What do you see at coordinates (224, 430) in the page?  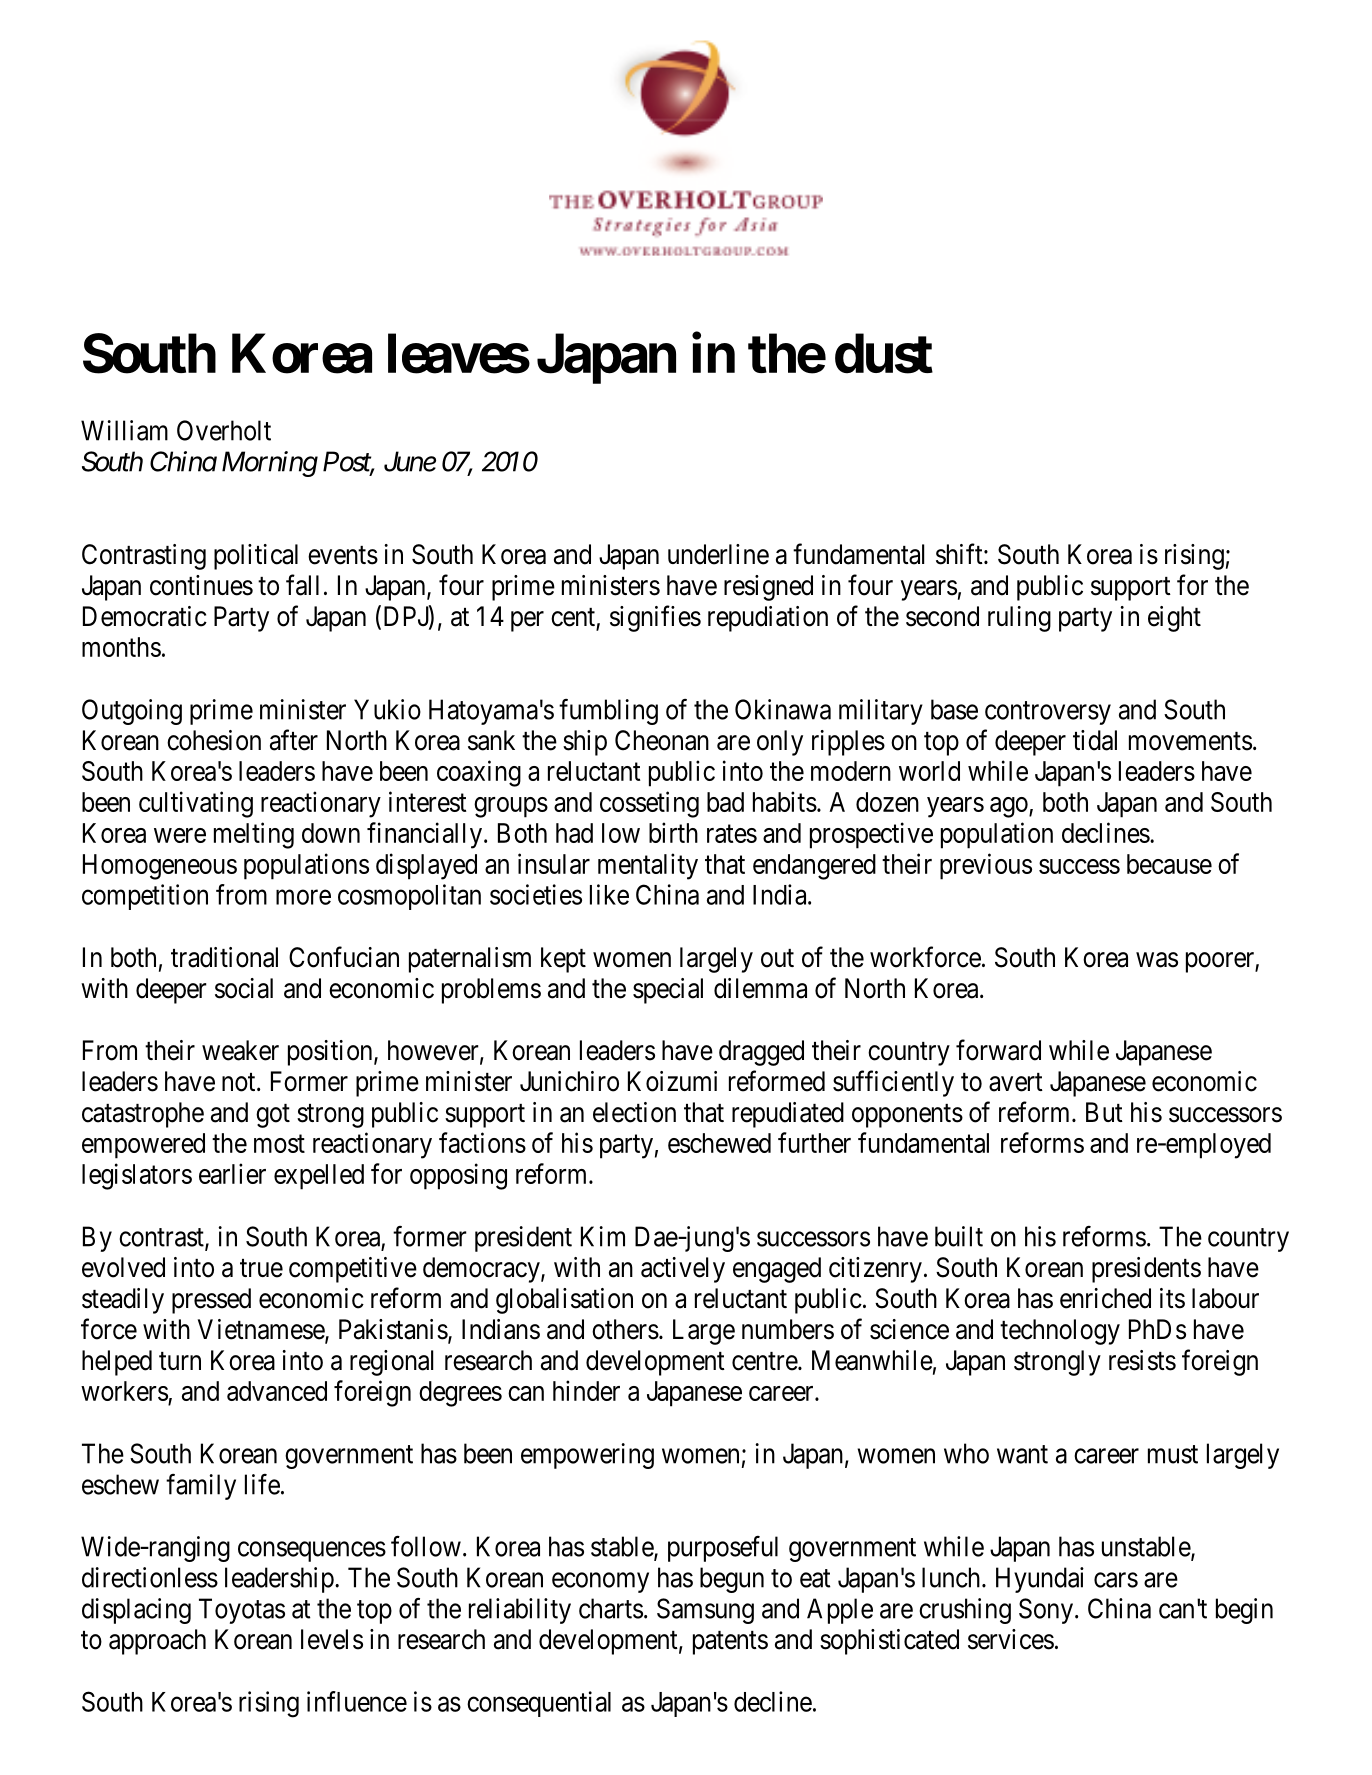 I see `Overholt` at bounding box center [224, 430].
